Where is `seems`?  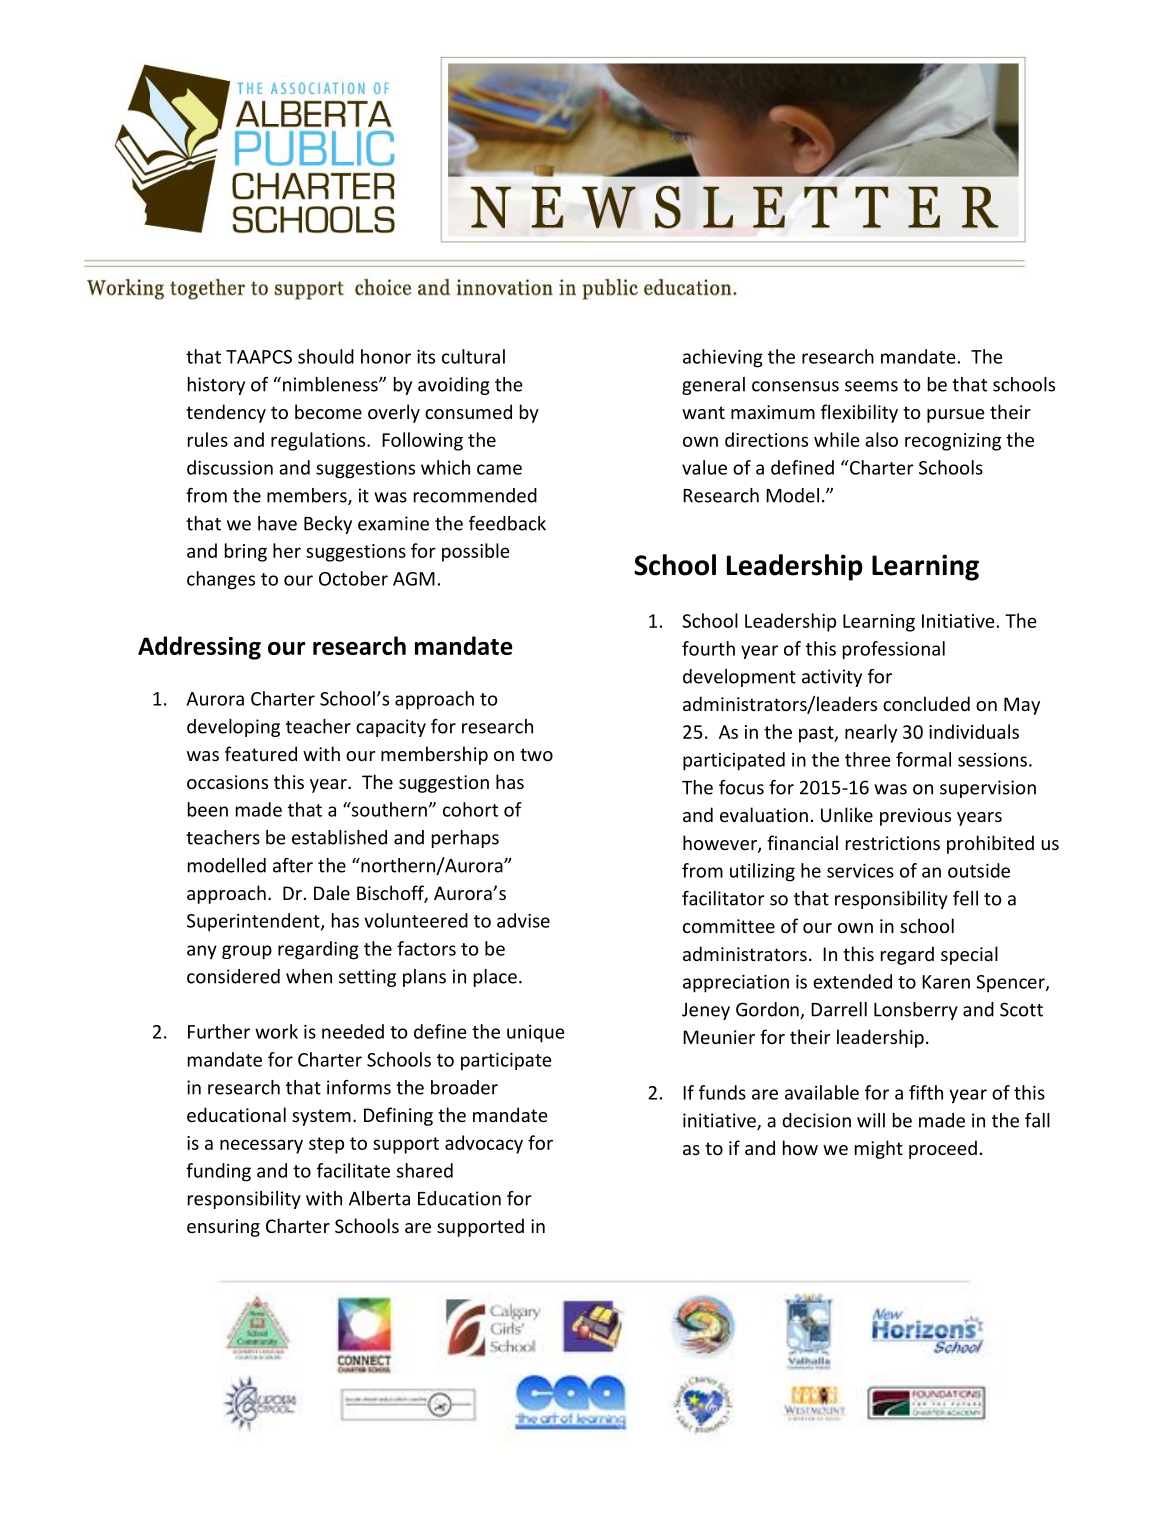
seems is located at coordinates (871, 386).
